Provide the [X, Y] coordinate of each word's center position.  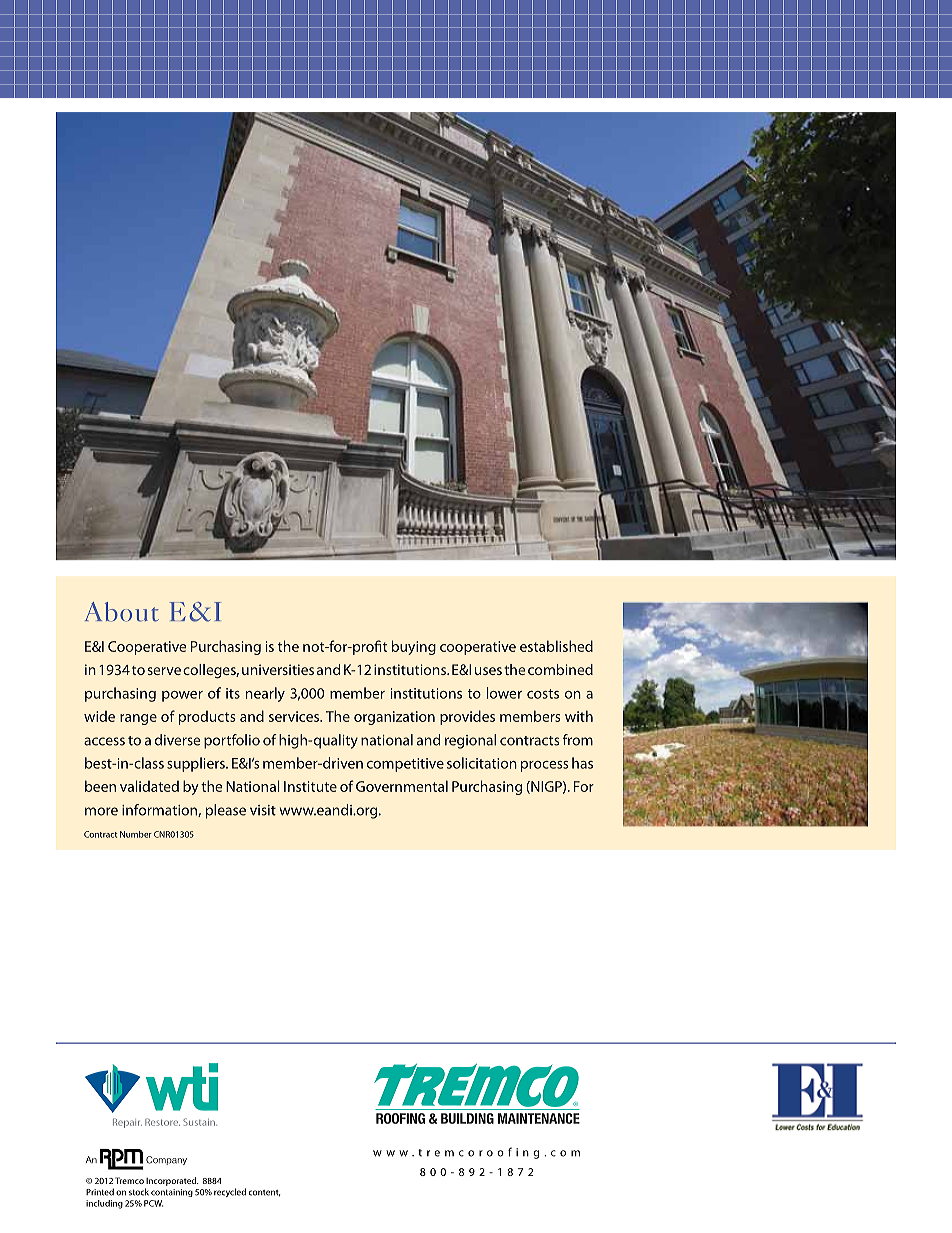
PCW [153, 1203]
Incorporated [172, 1181]
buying [414, 647]
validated [149, 786]
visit [263, 810]
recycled [230, 1192]
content [264, 1193]
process [545, 766]
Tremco [129, 1180]
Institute [310, 786]
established [556, 646]
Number [136, 834]
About [122, 612]
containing [172, 1193]
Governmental [402, 786]
